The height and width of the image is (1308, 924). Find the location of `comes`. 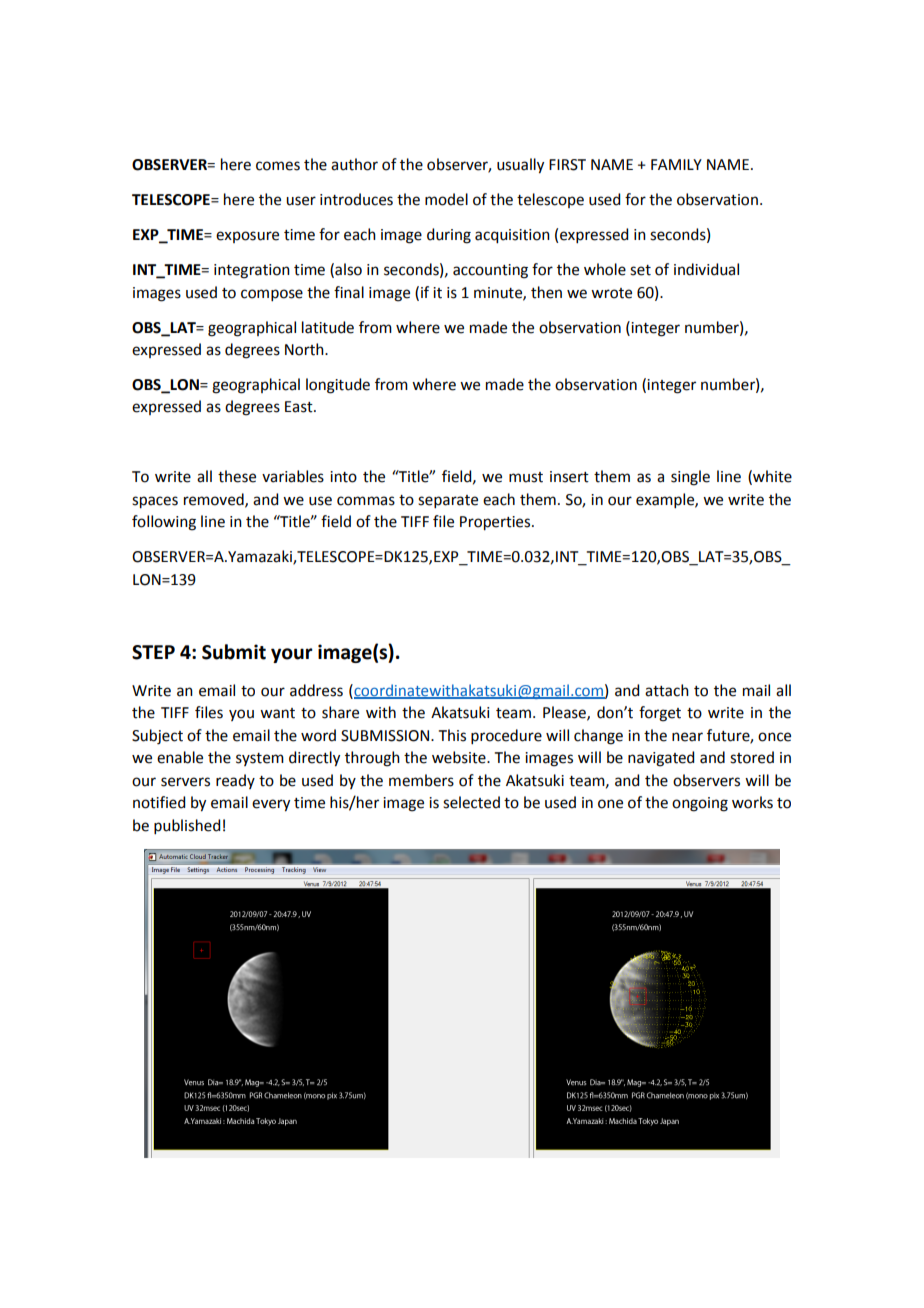

comes is located at coordinates (278, 166).
